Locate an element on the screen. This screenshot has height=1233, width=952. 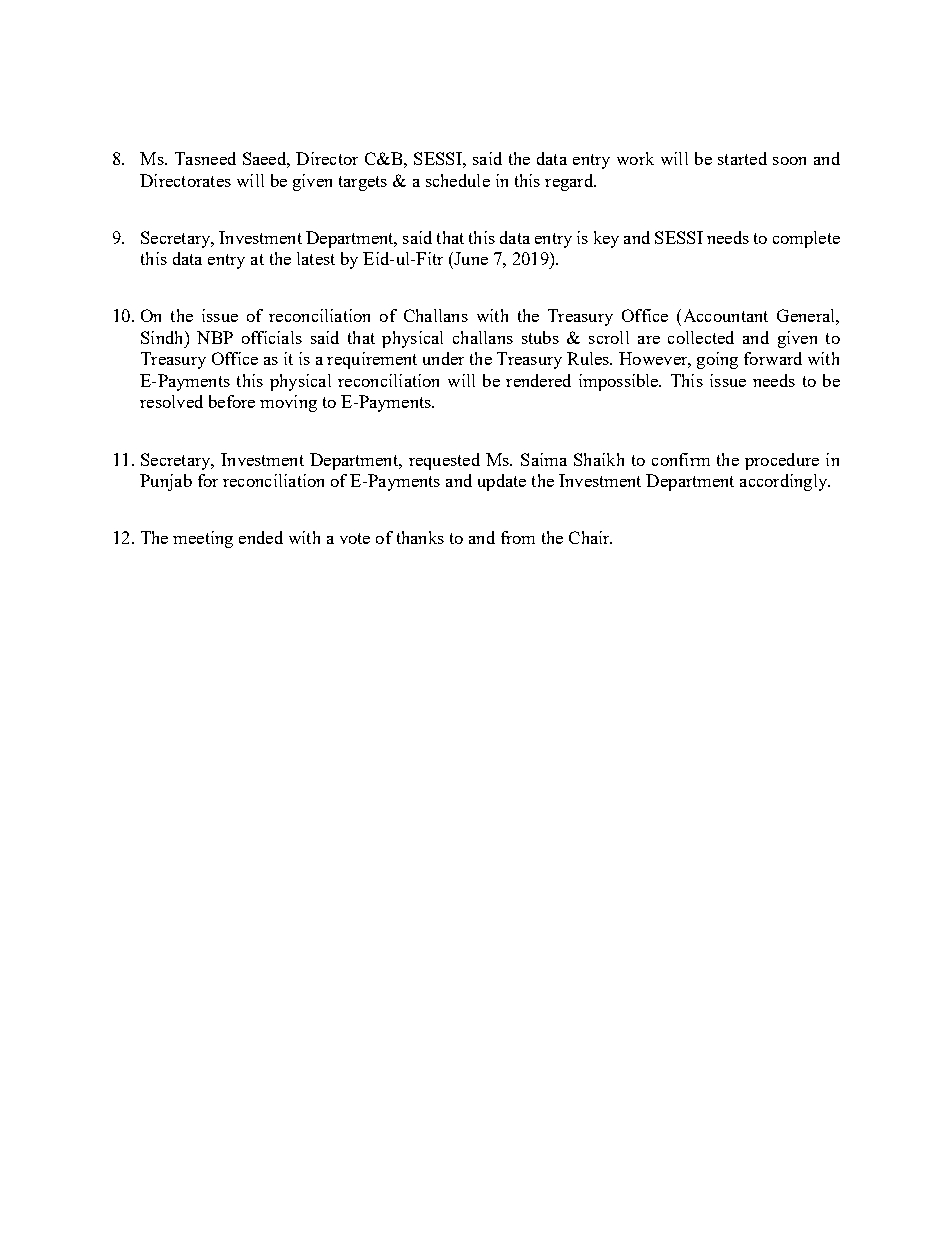
Chair is located at coordinates (590, 537).
